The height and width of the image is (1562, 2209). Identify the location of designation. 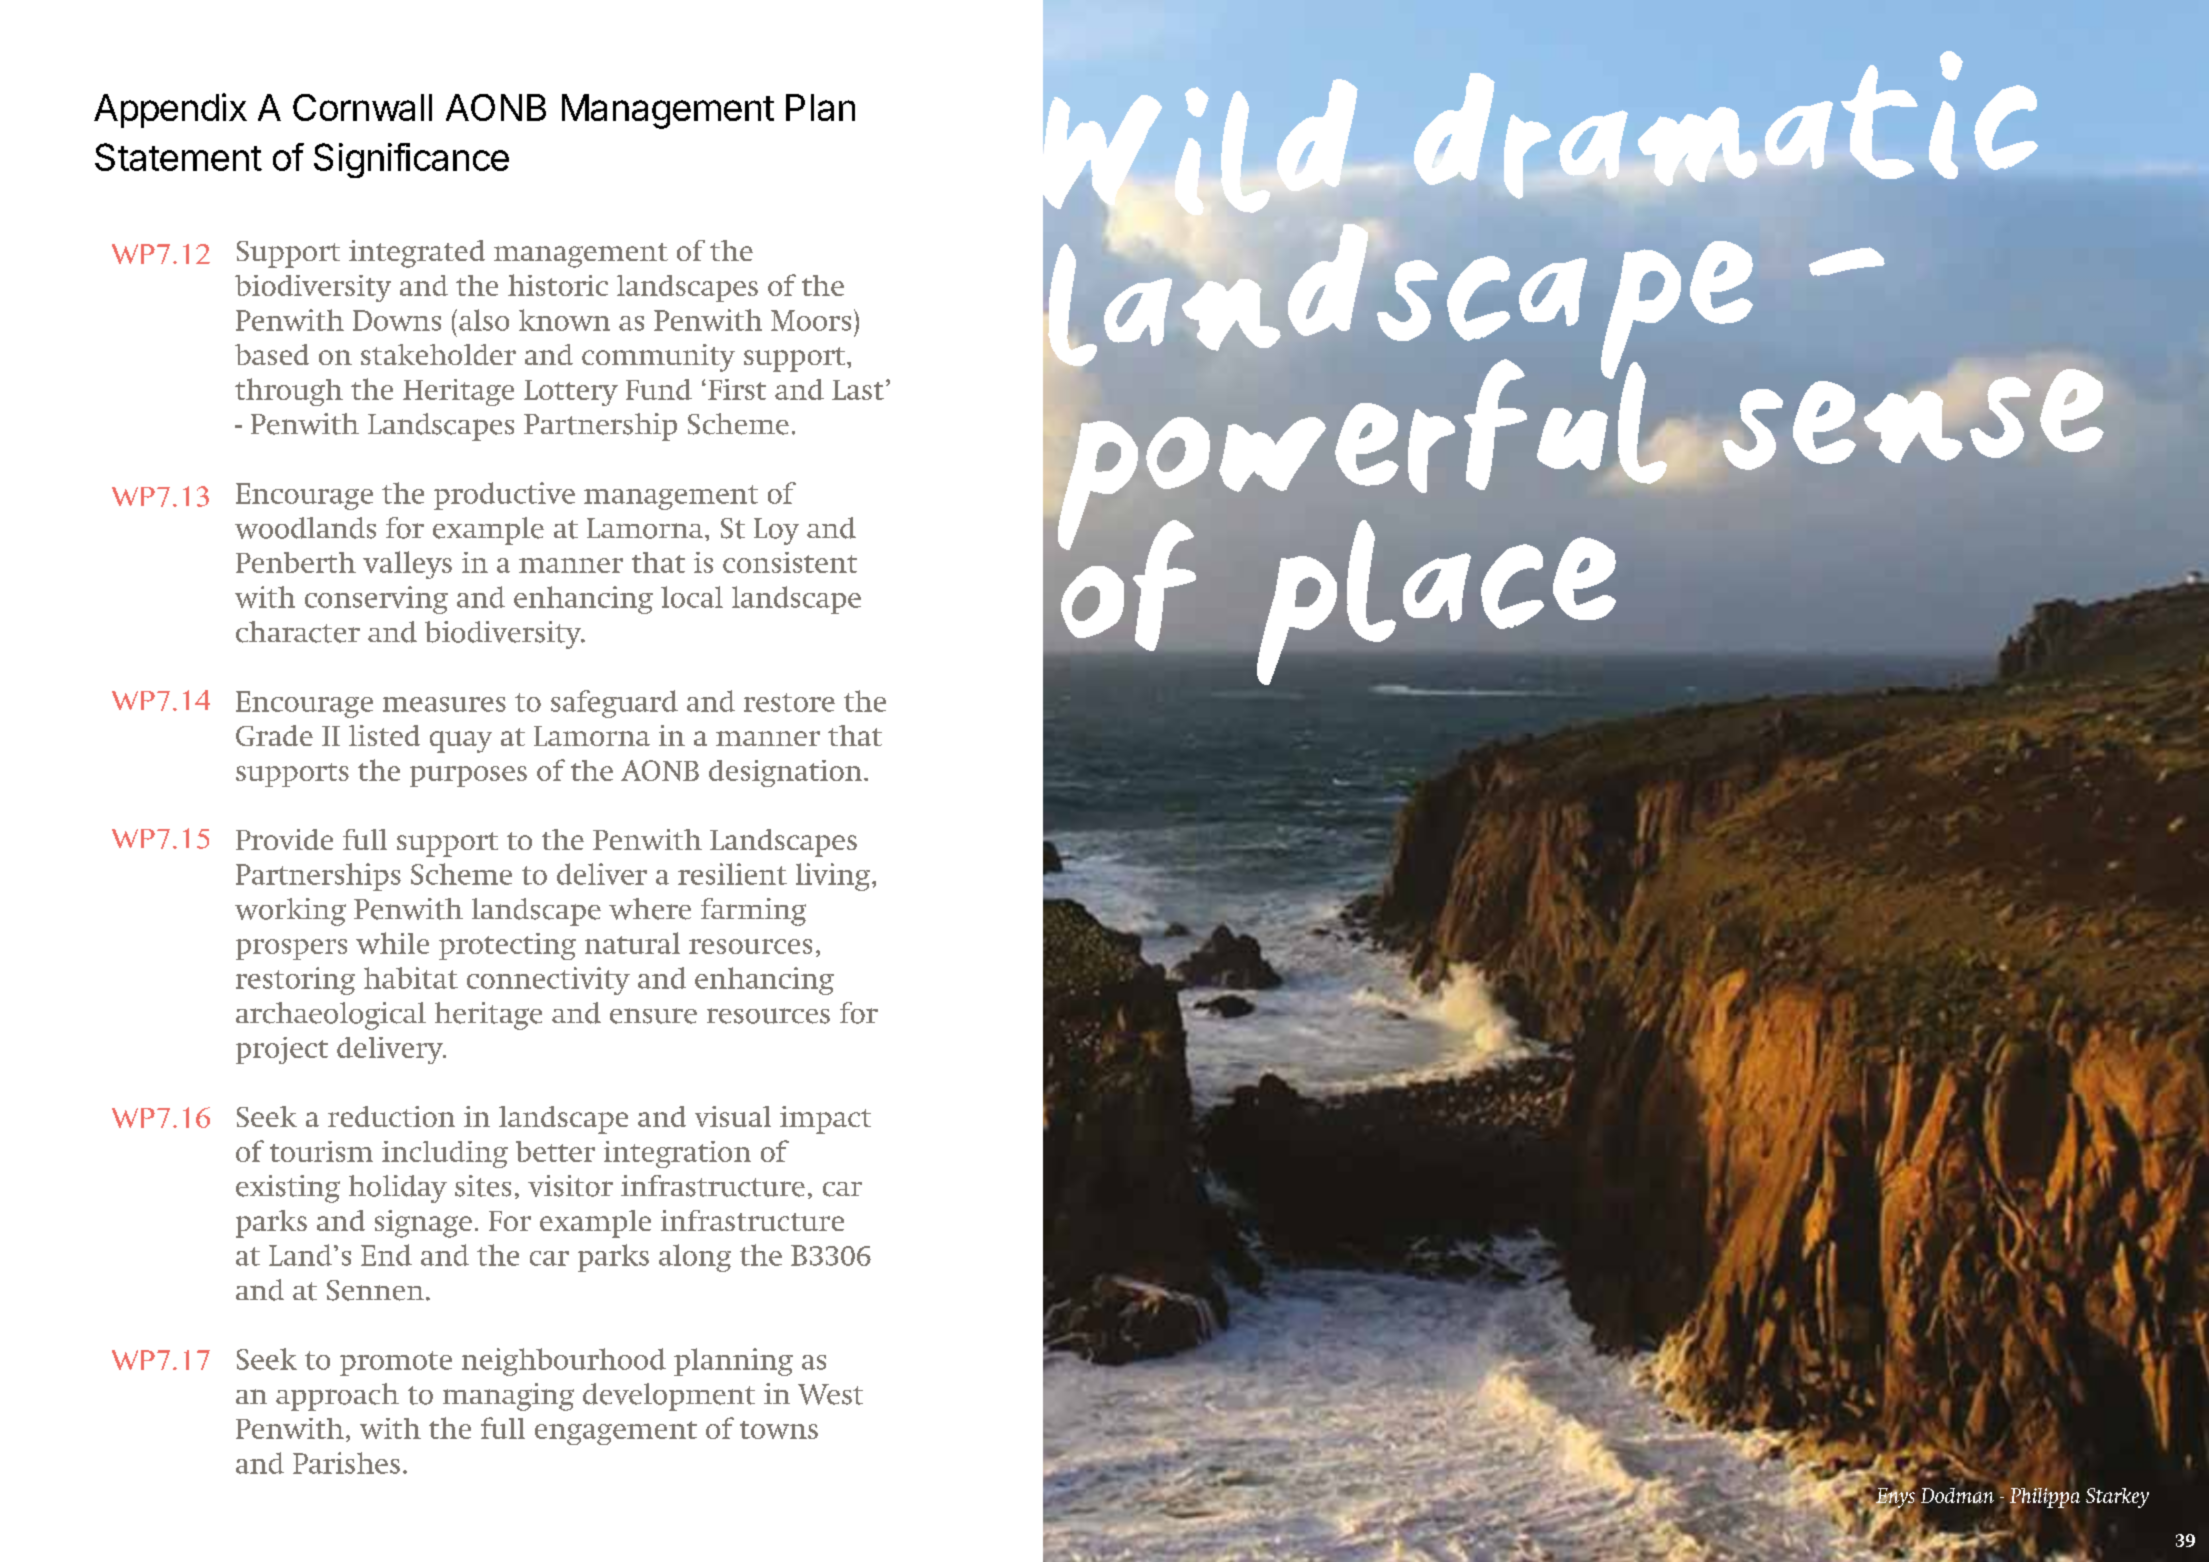
(787, 773).
